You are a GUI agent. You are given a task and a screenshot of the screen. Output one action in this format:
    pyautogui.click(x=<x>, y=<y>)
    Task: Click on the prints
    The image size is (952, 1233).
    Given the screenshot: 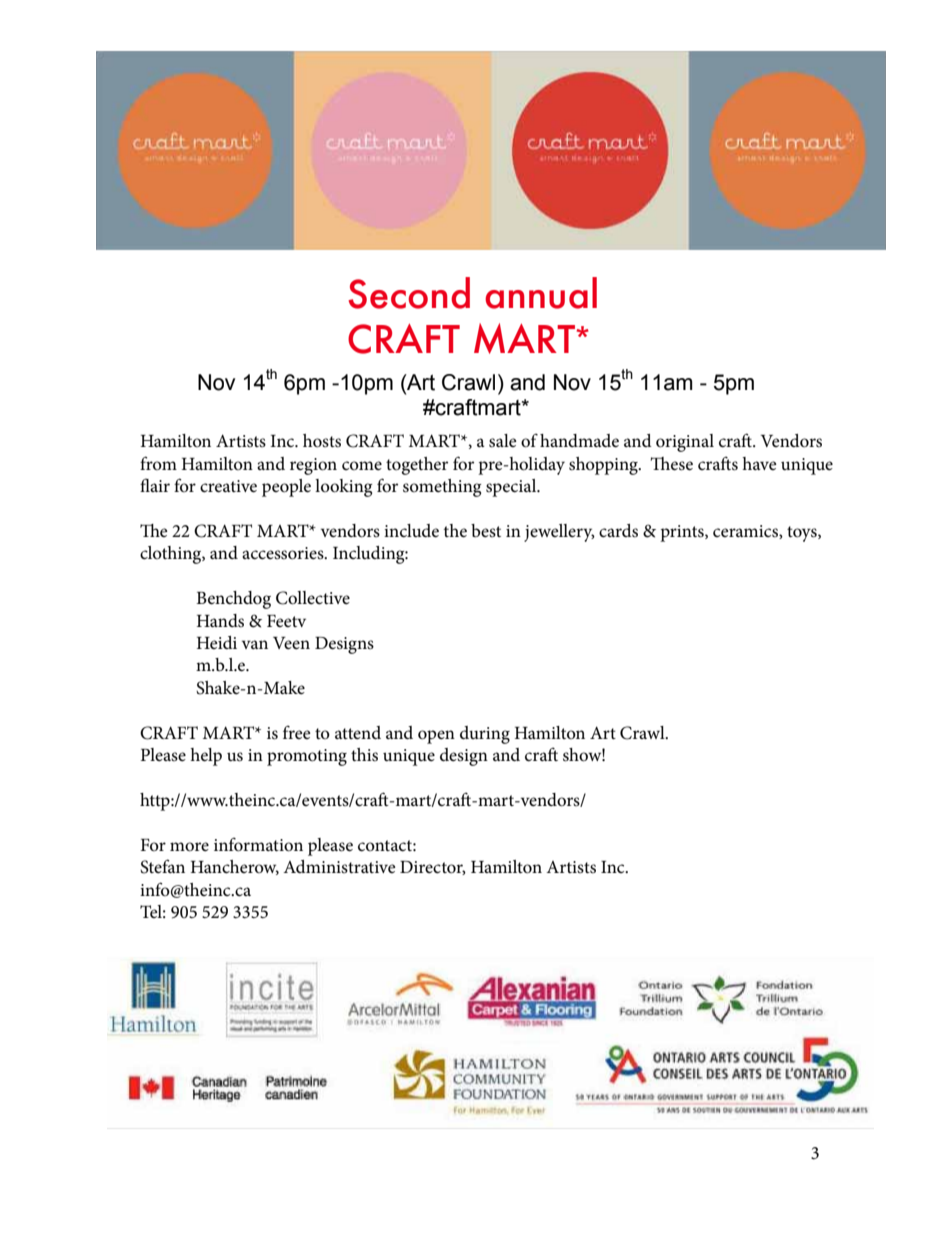 What is the action you would take?
    pyautogui.click(x=683, y=533)
